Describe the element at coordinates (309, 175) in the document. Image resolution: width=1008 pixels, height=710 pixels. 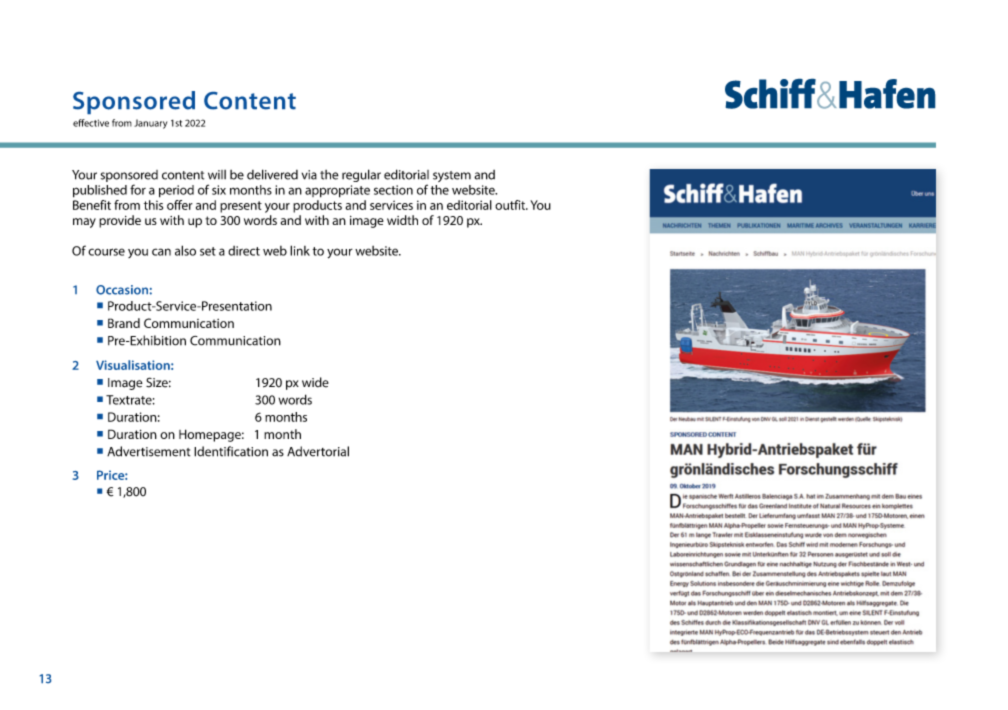
I see `via` at that location.
